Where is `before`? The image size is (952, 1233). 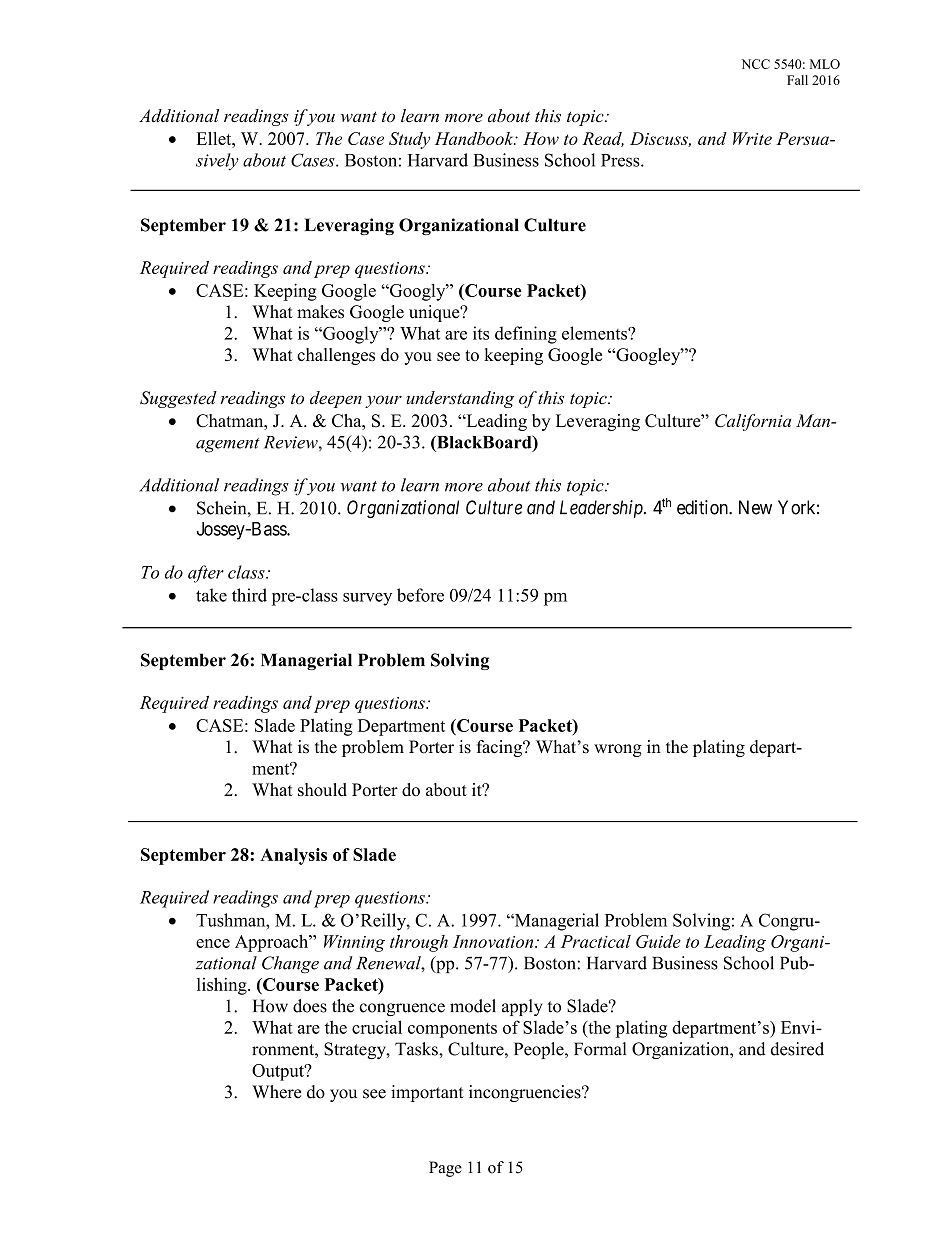 before is located at coordinates (420, 595).
